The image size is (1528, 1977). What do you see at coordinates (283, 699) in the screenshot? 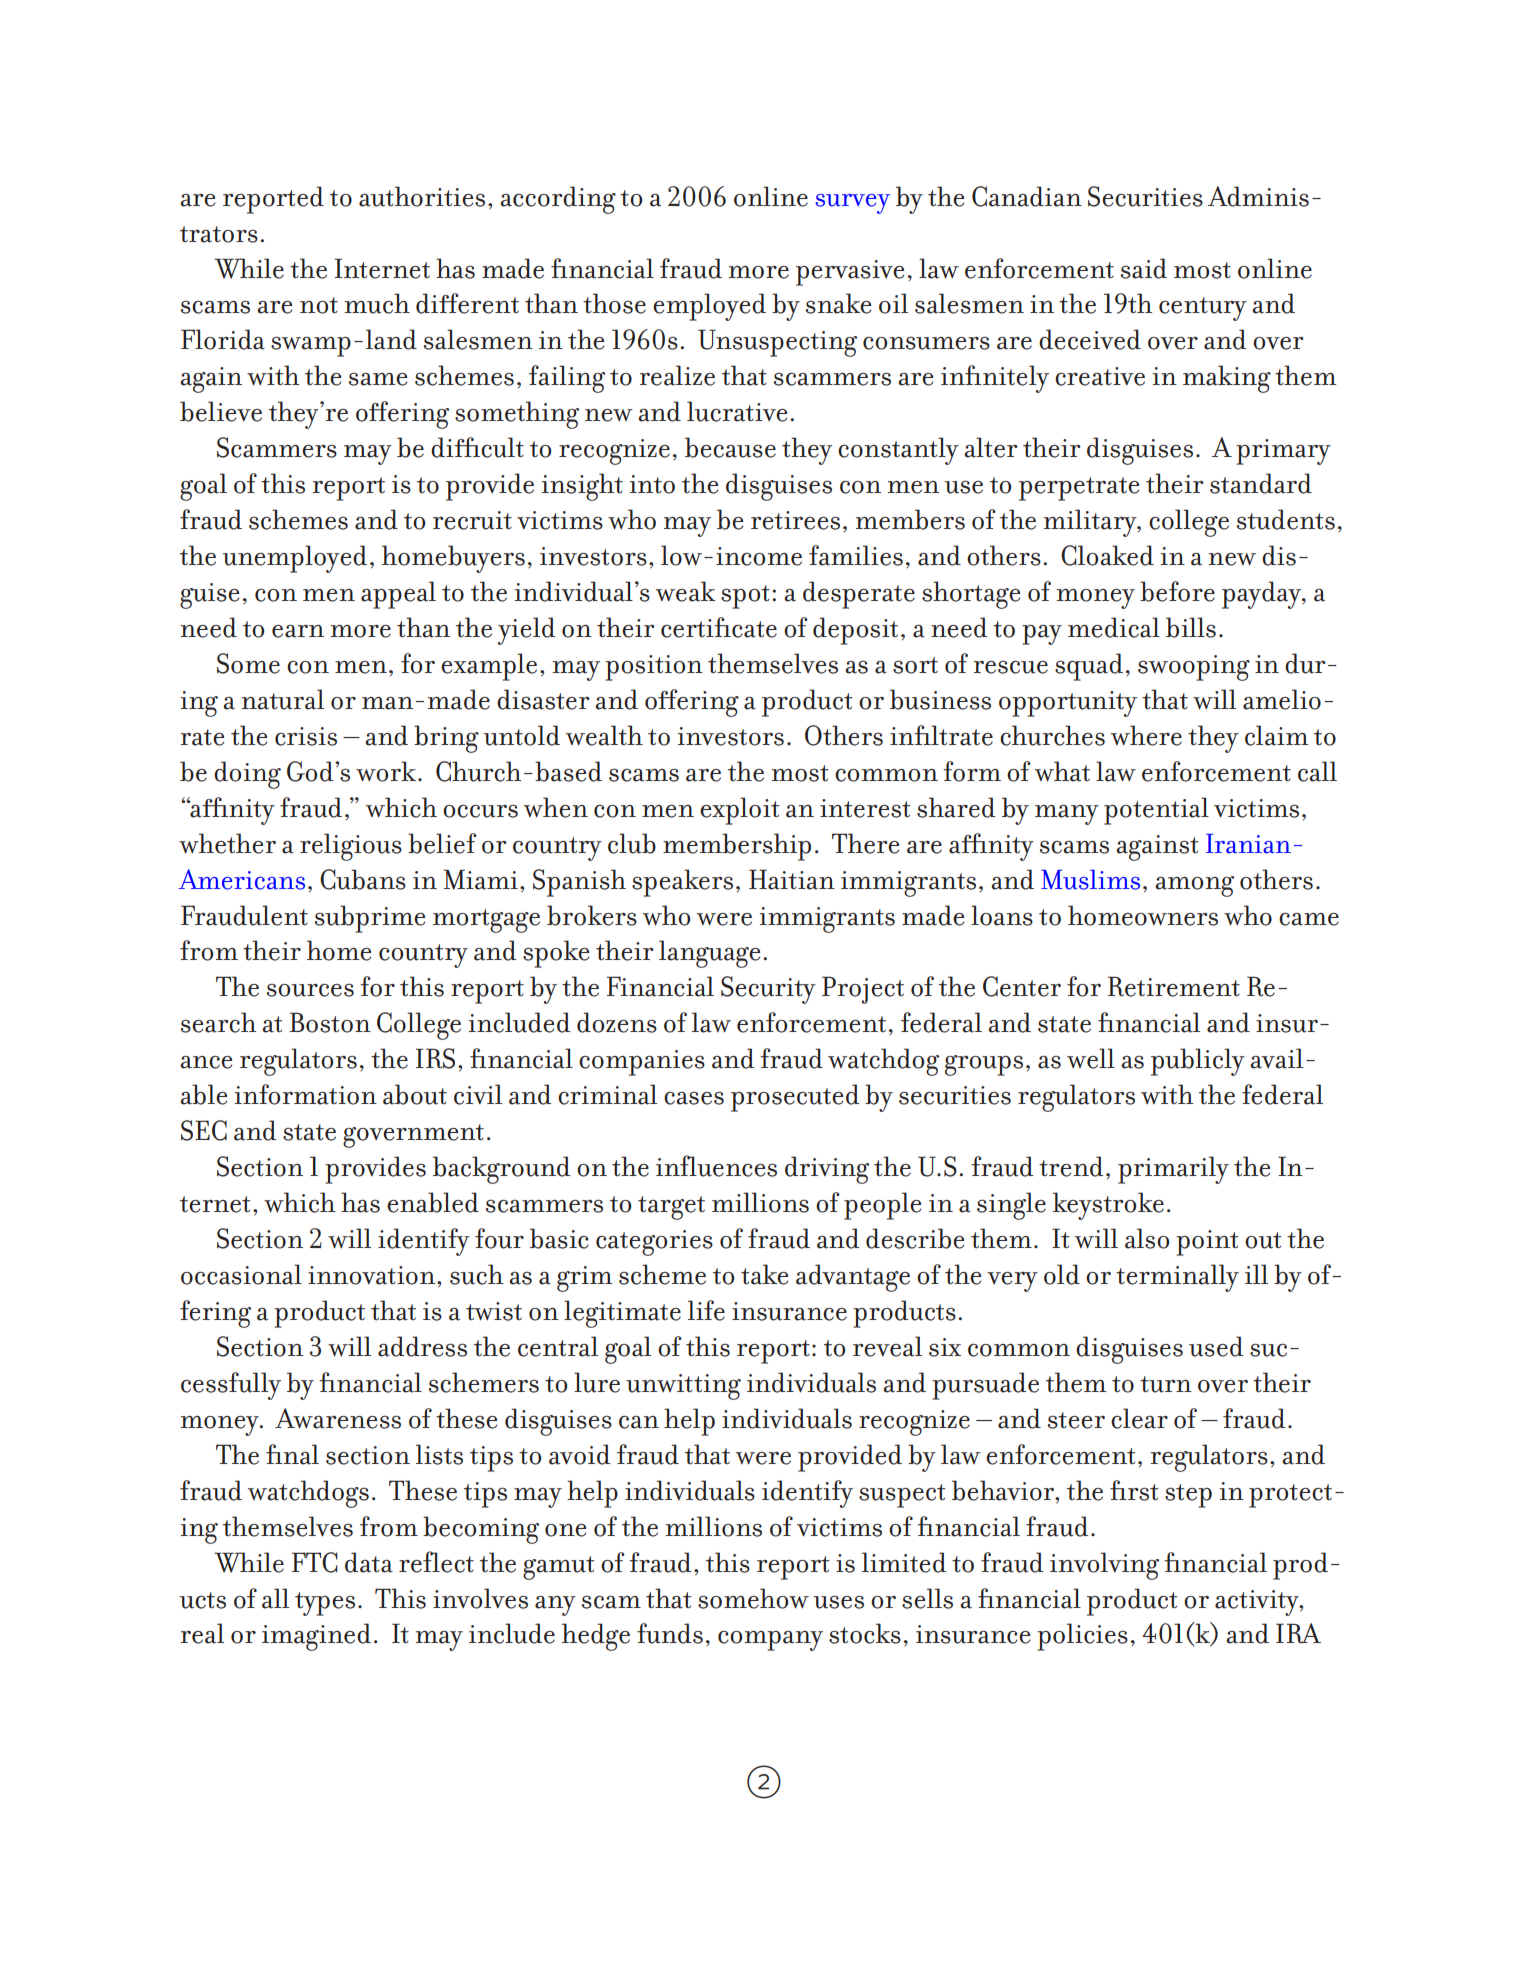
I see `natural` at bounding box center [283, 699].
